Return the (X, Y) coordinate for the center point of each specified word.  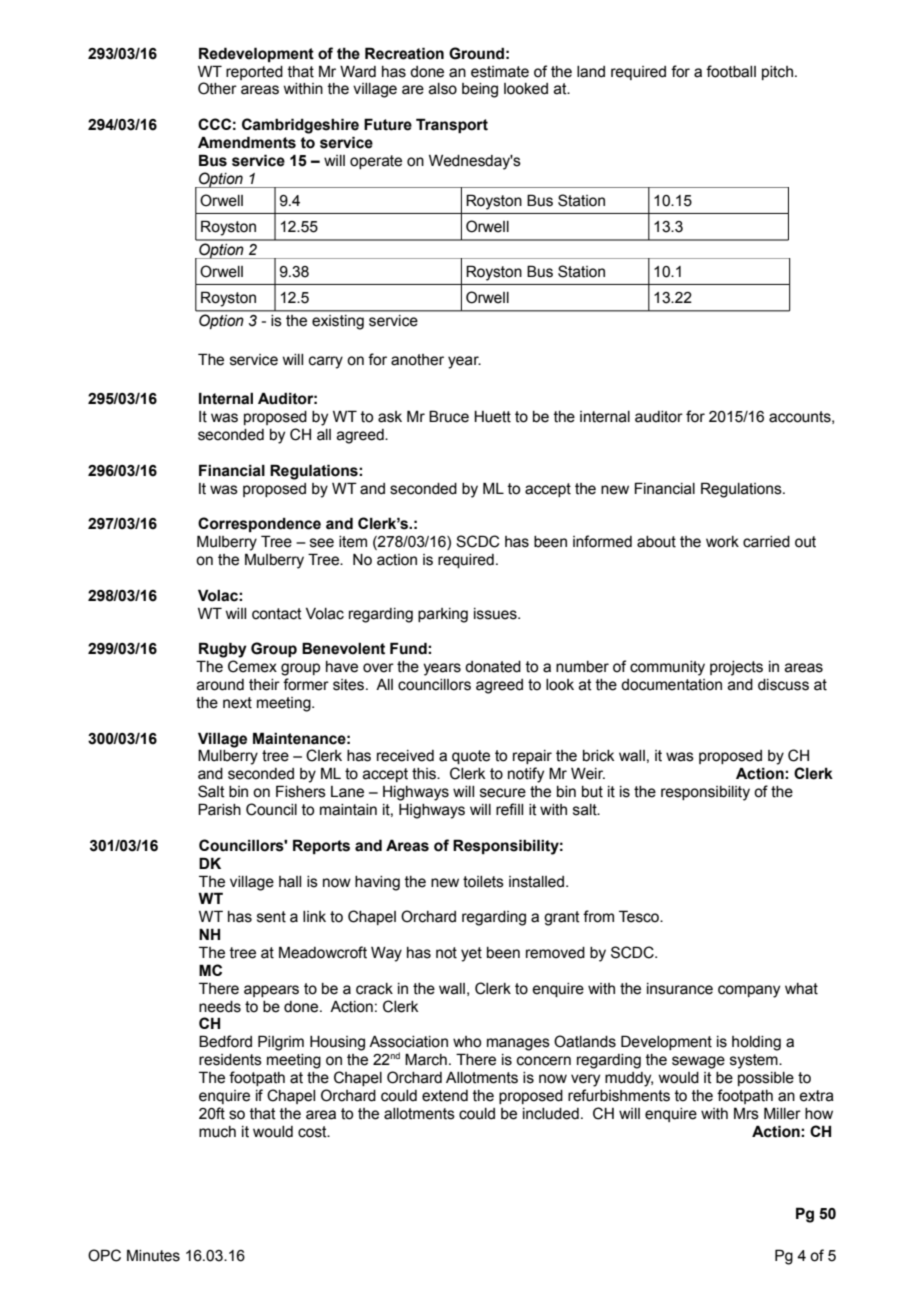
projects (736, 668)
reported (254, 73)
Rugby (223, 650)
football (731, 71)
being (480, 90)
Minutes (153, 1255)
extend (445, 1096)
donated (493, 667)
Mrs (746, 1113)
